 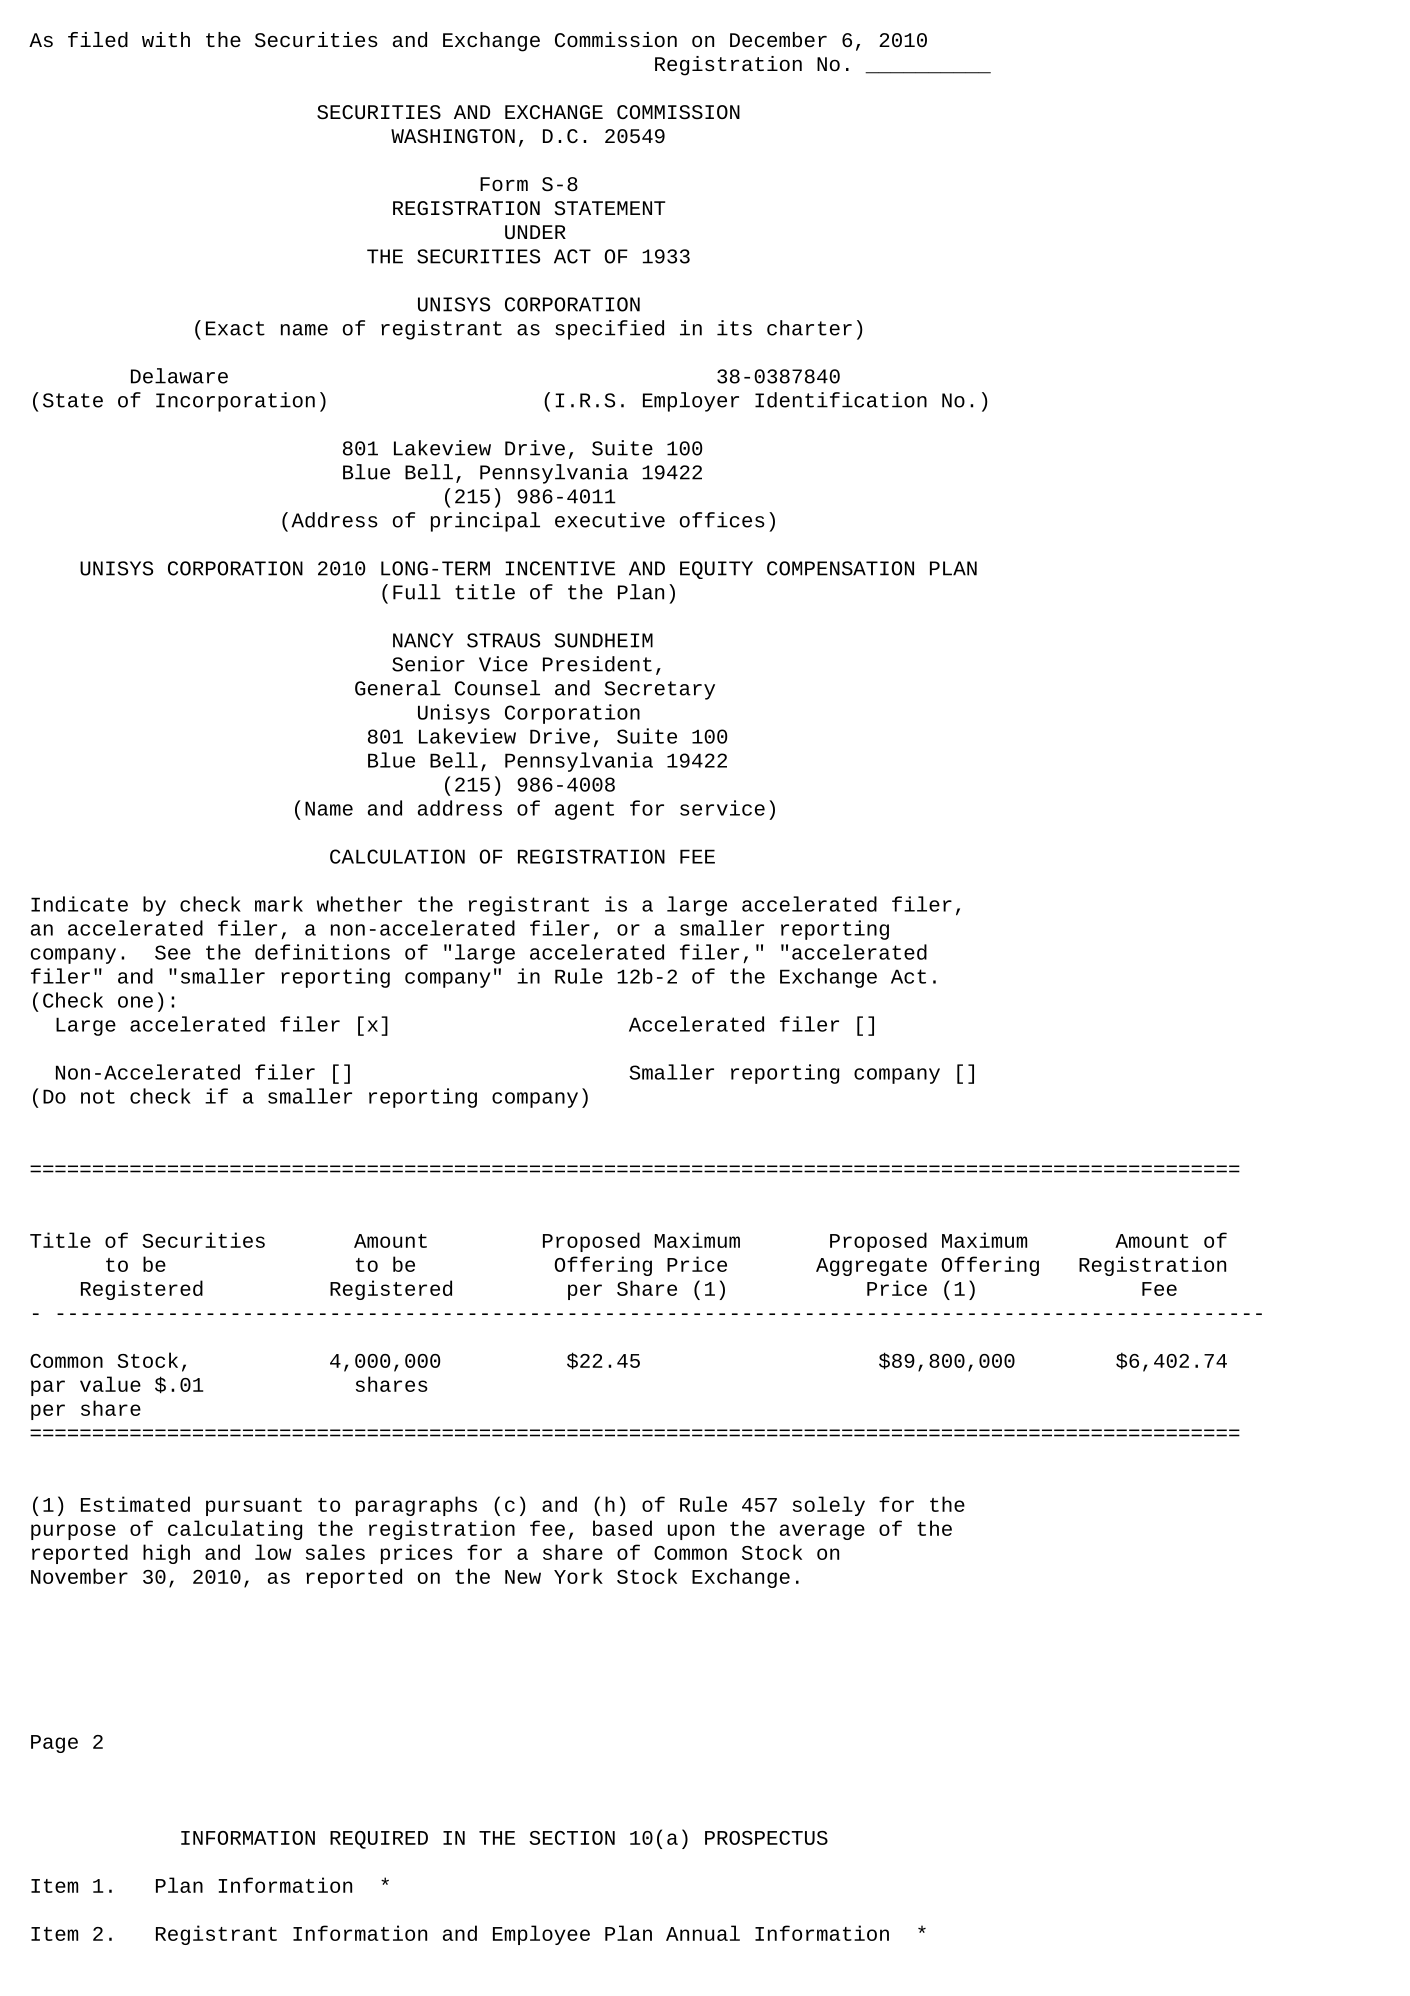 I want to click on PROSPECTUS, so click(x=766, y=1838).
